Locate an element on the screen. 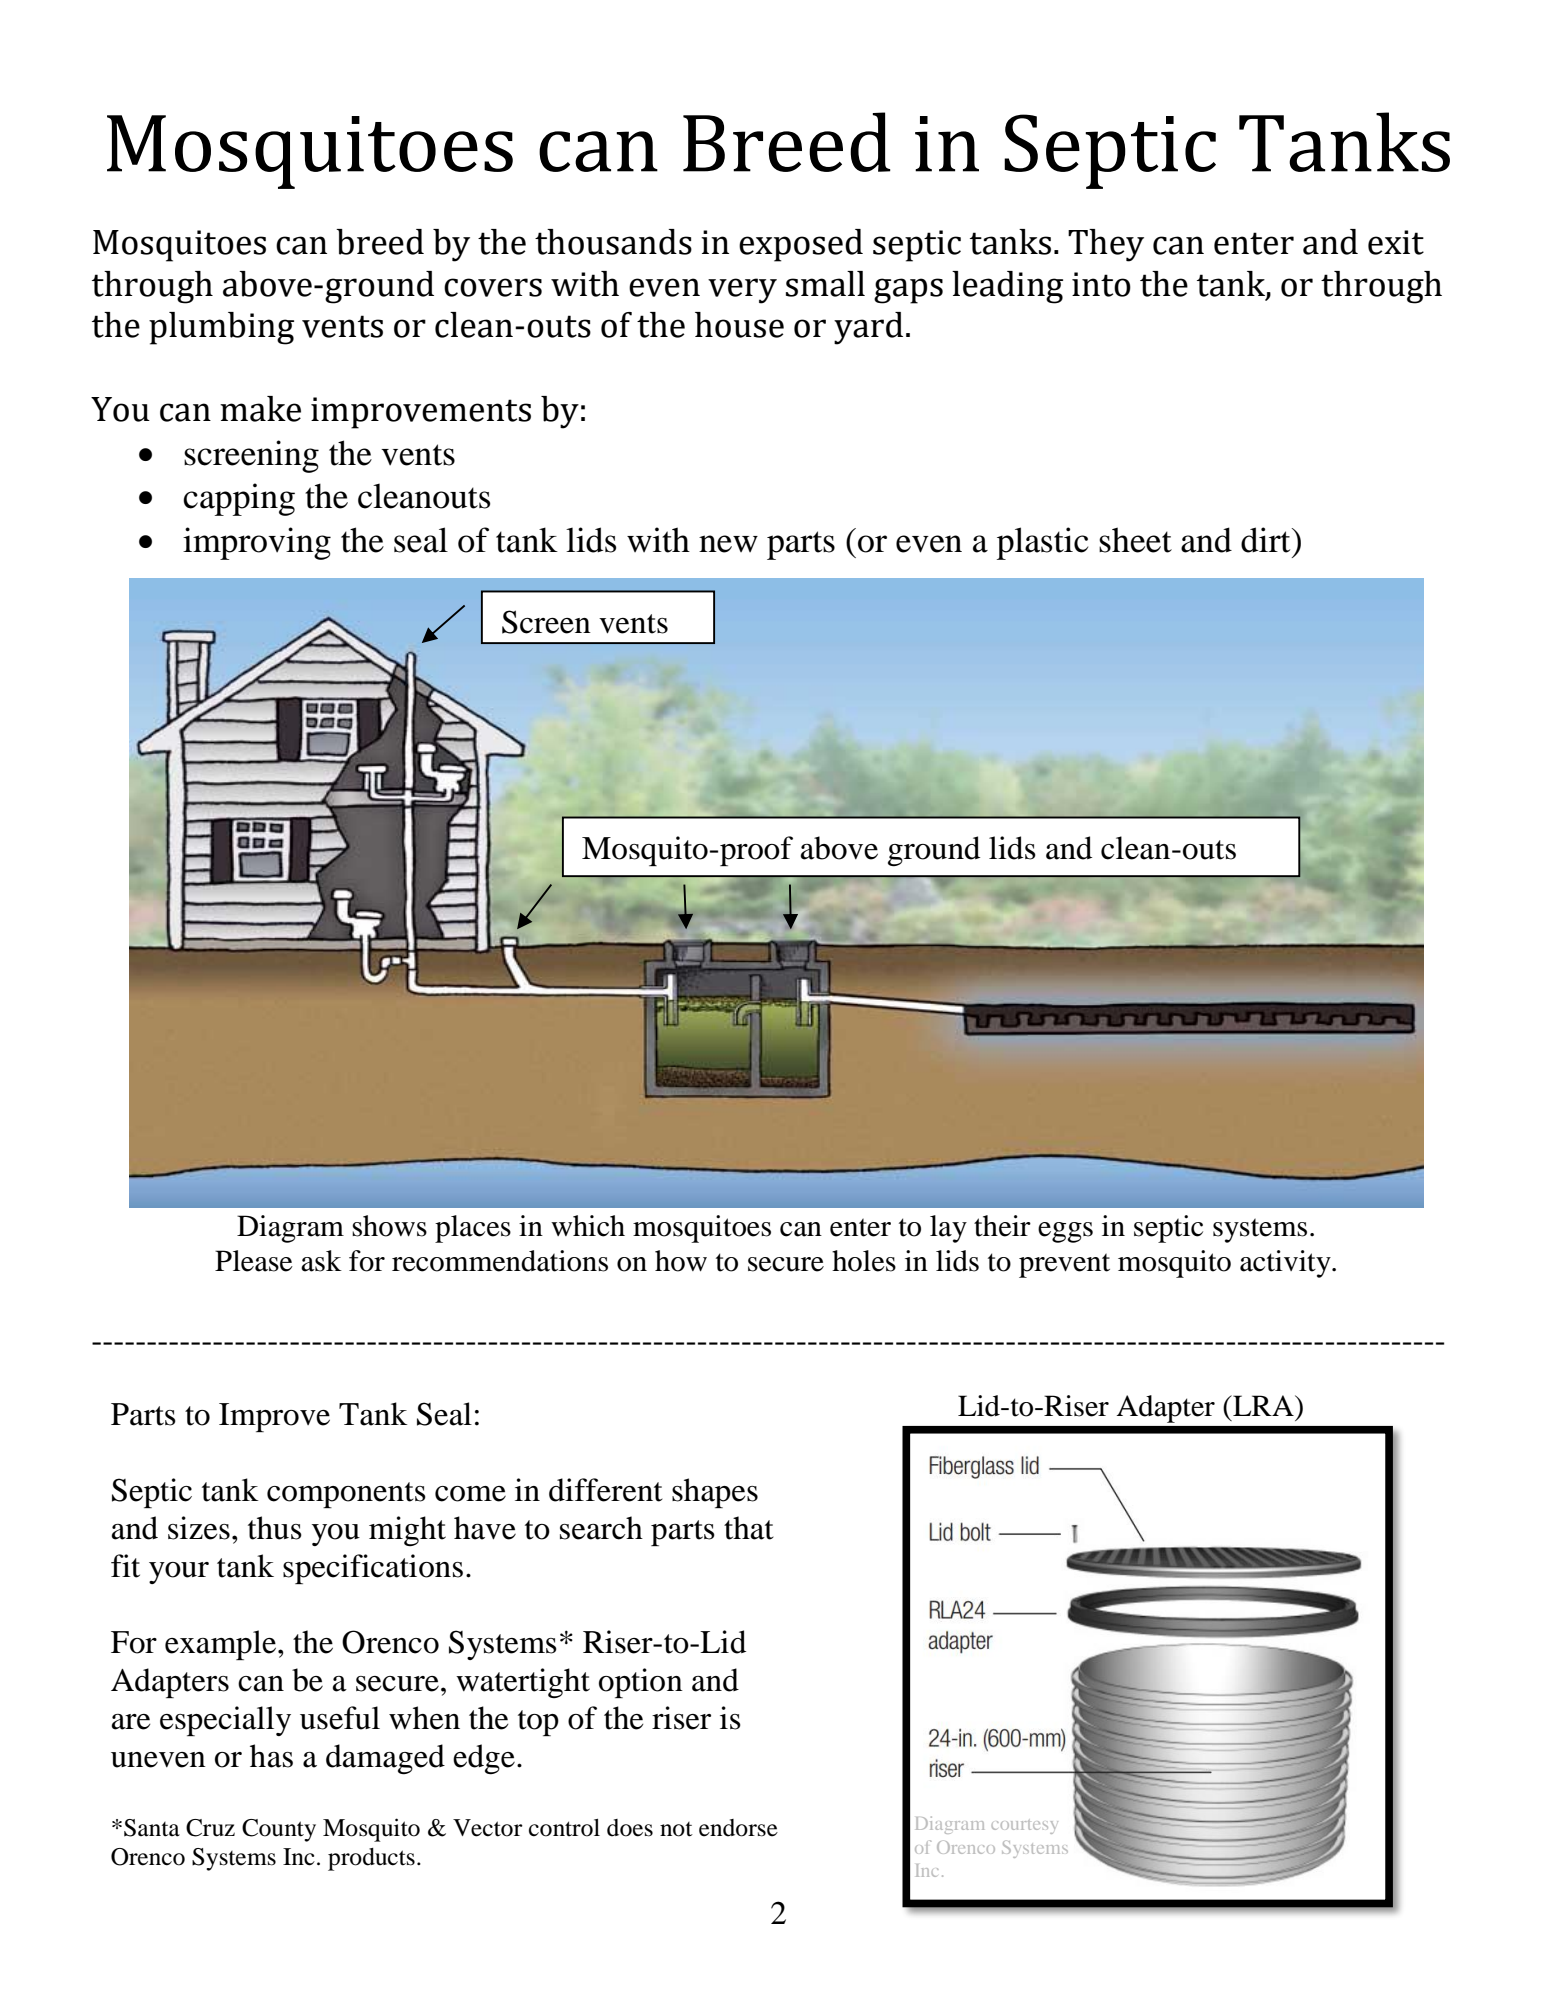 Image resolution: width=1557 pixels, height=2015 pixels. very is located at coordinates (742, 291).
